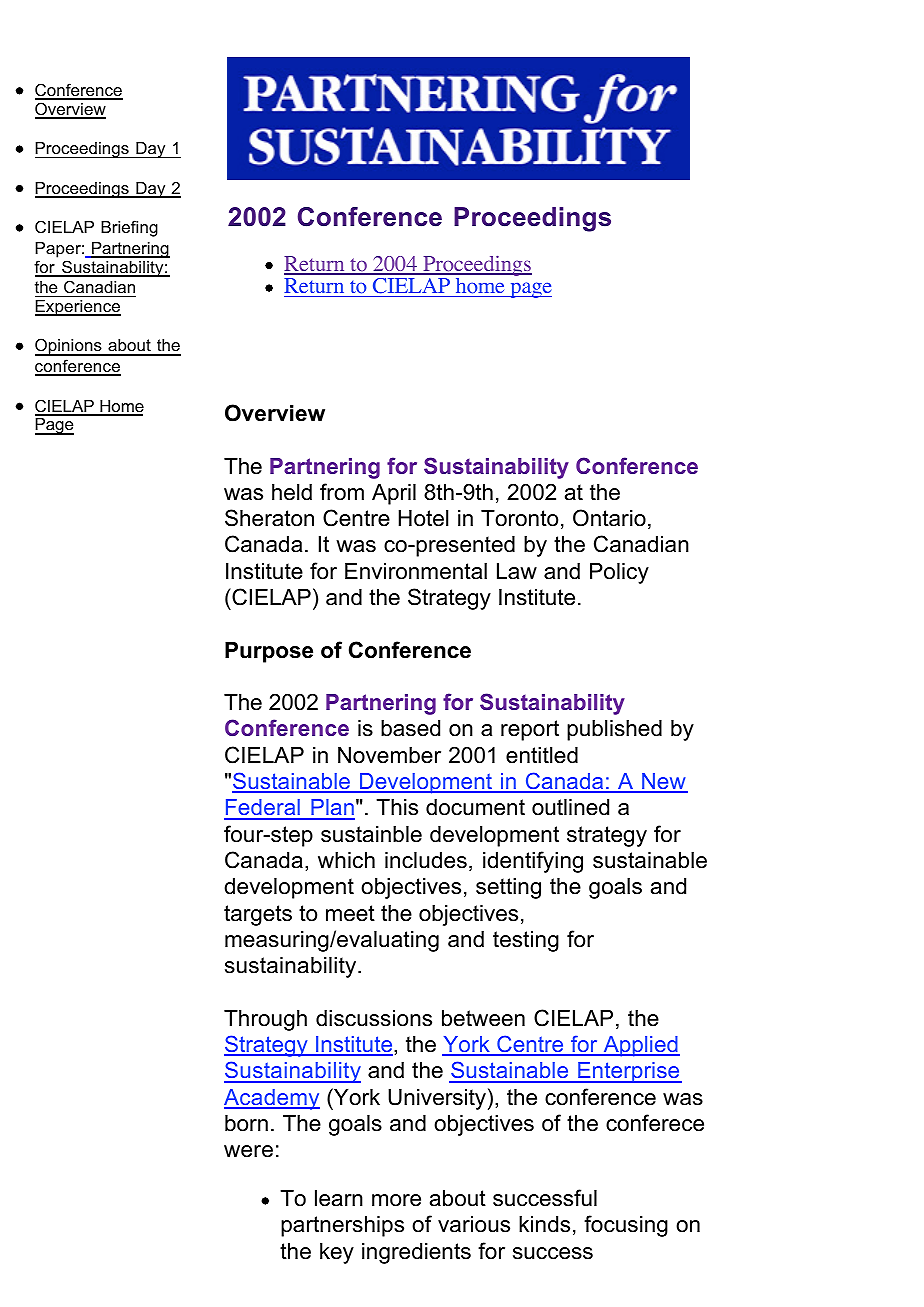  I want to click on from, so click(342, 492).
